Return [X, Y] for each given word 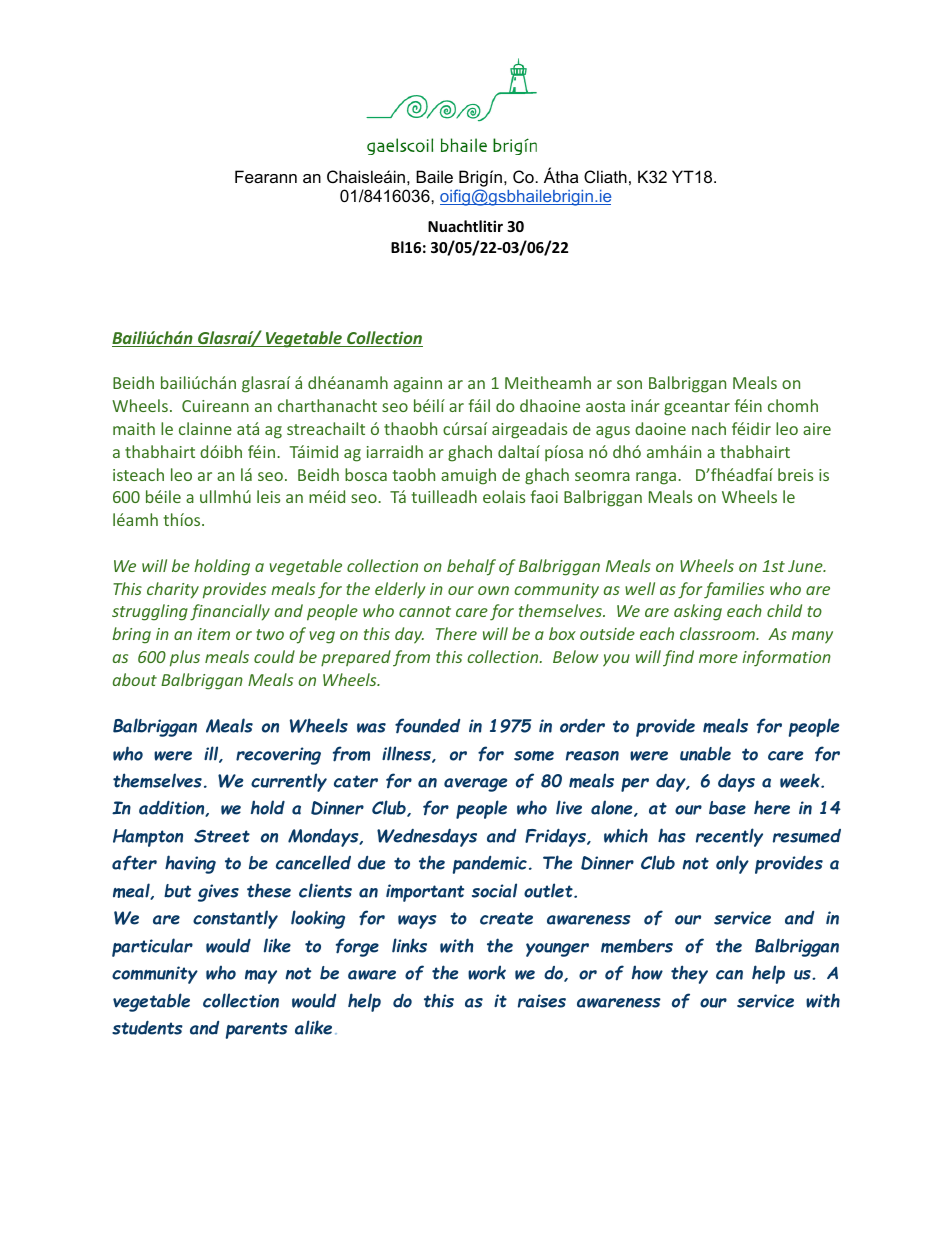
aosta [605, 406]
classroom [718, 633]
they [689, 974]
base [727, 808]
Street [222, 836]
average [475, 785]
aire [817, 429]
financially [230, 612]
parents [257, 1030]
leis [268, 496]
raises [542, 1001]
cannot [425, 611]
